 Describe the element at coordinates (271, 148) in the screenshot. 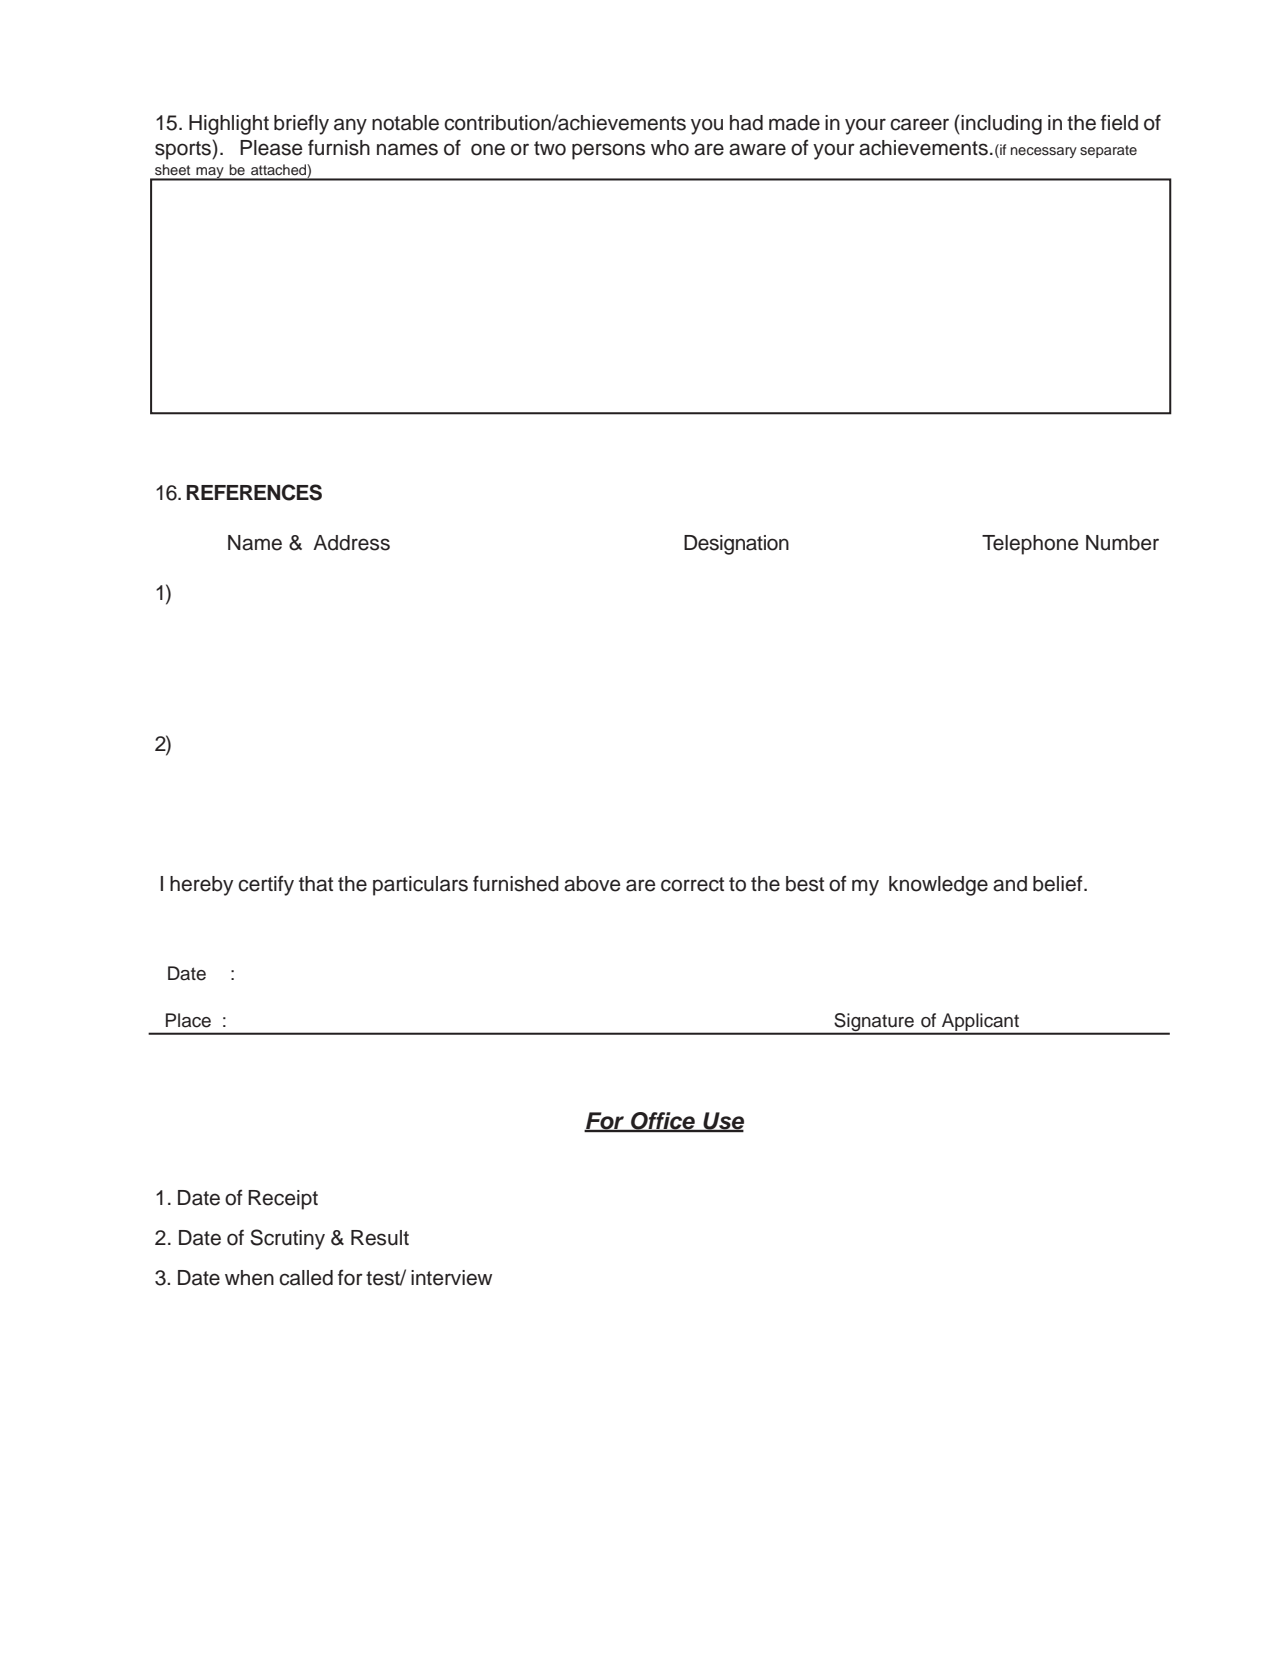

I see `Please` at that location.
